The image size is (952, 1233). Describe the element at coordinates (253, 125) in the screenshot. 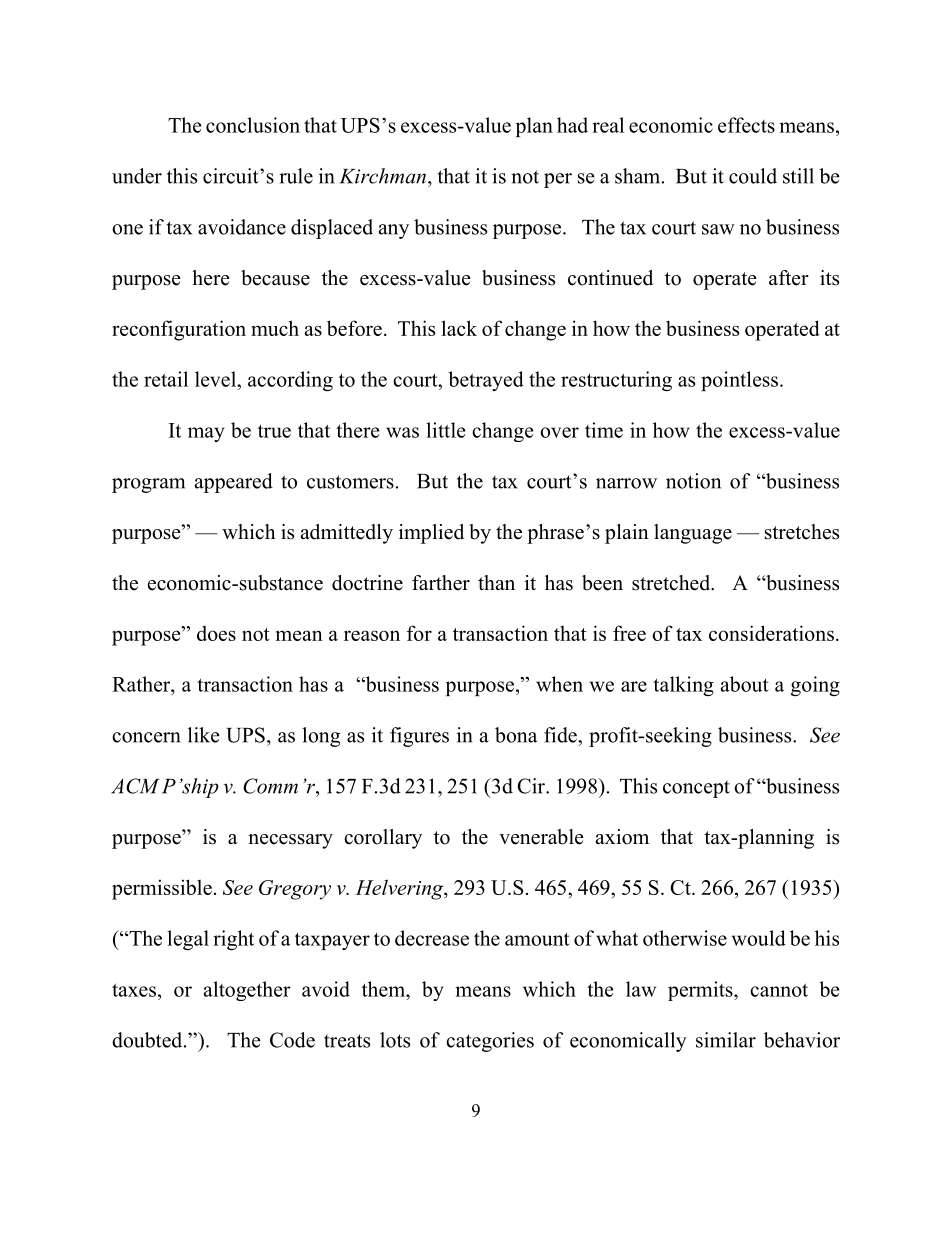

I see `conclusion` at that location.
